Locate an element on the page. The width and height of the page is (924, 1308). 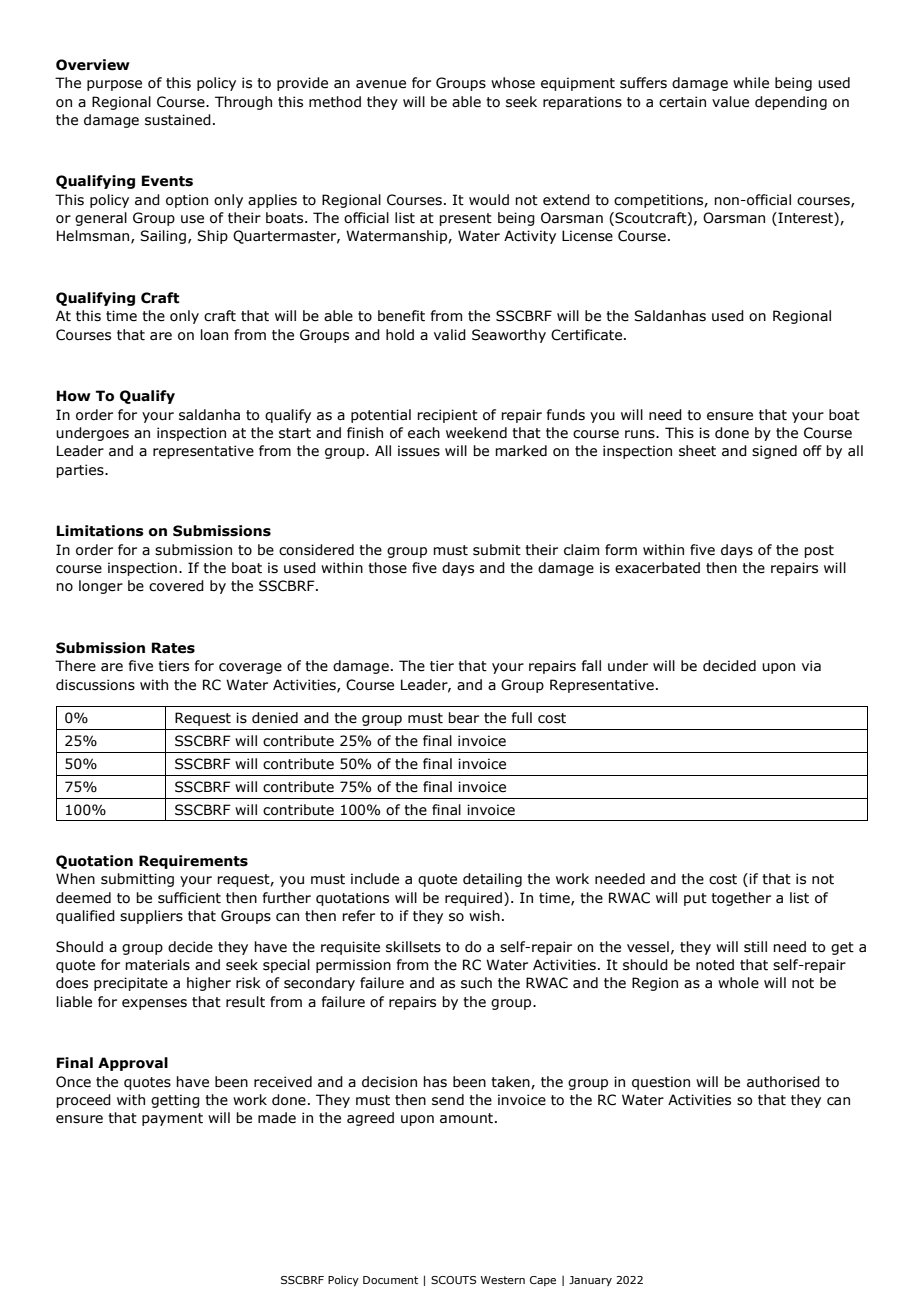
Rates is located at coordinates (173, 648).
